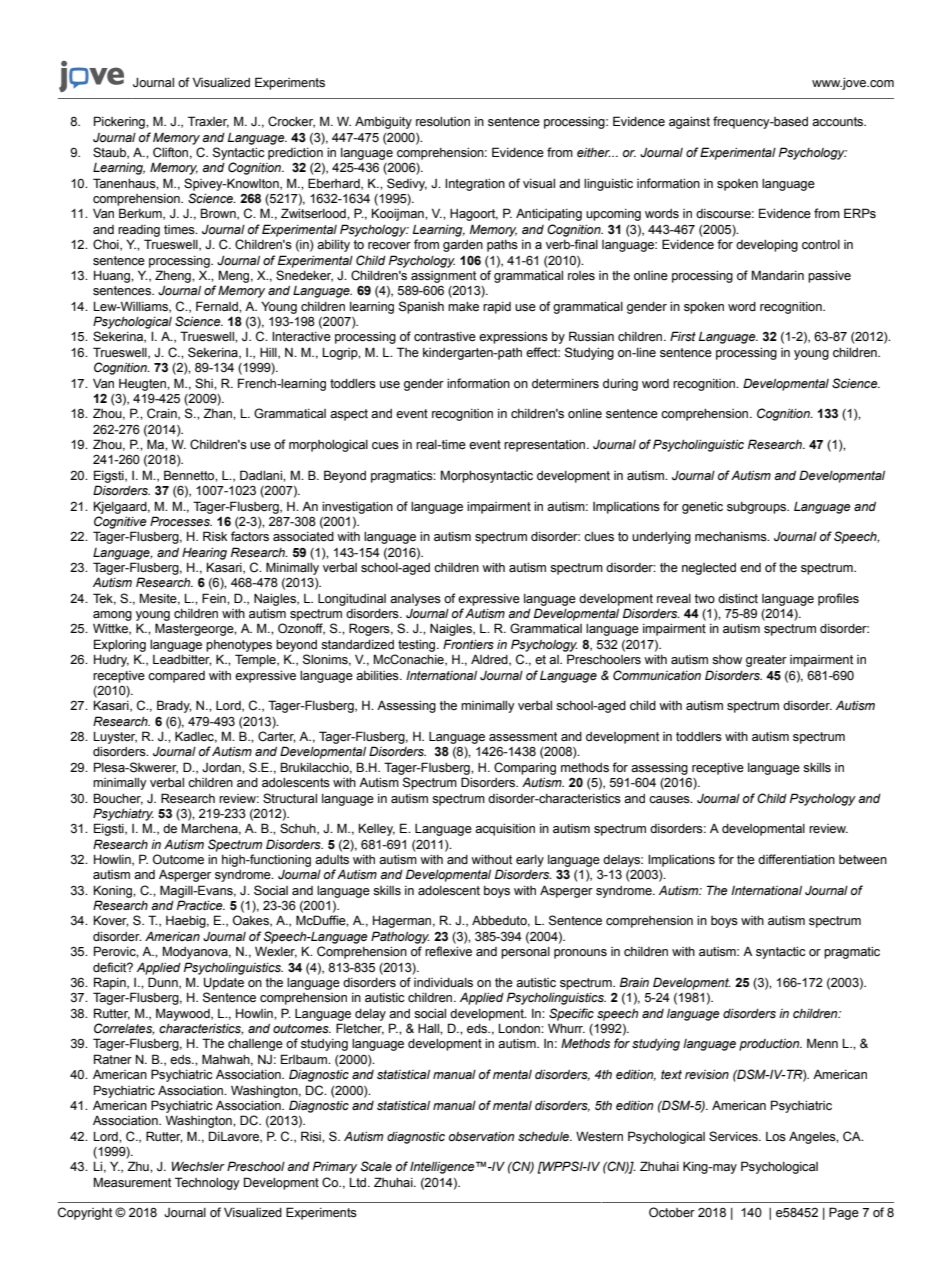 The image size is (952, 1268). I want to click on differentiation, so click(796, 859).
